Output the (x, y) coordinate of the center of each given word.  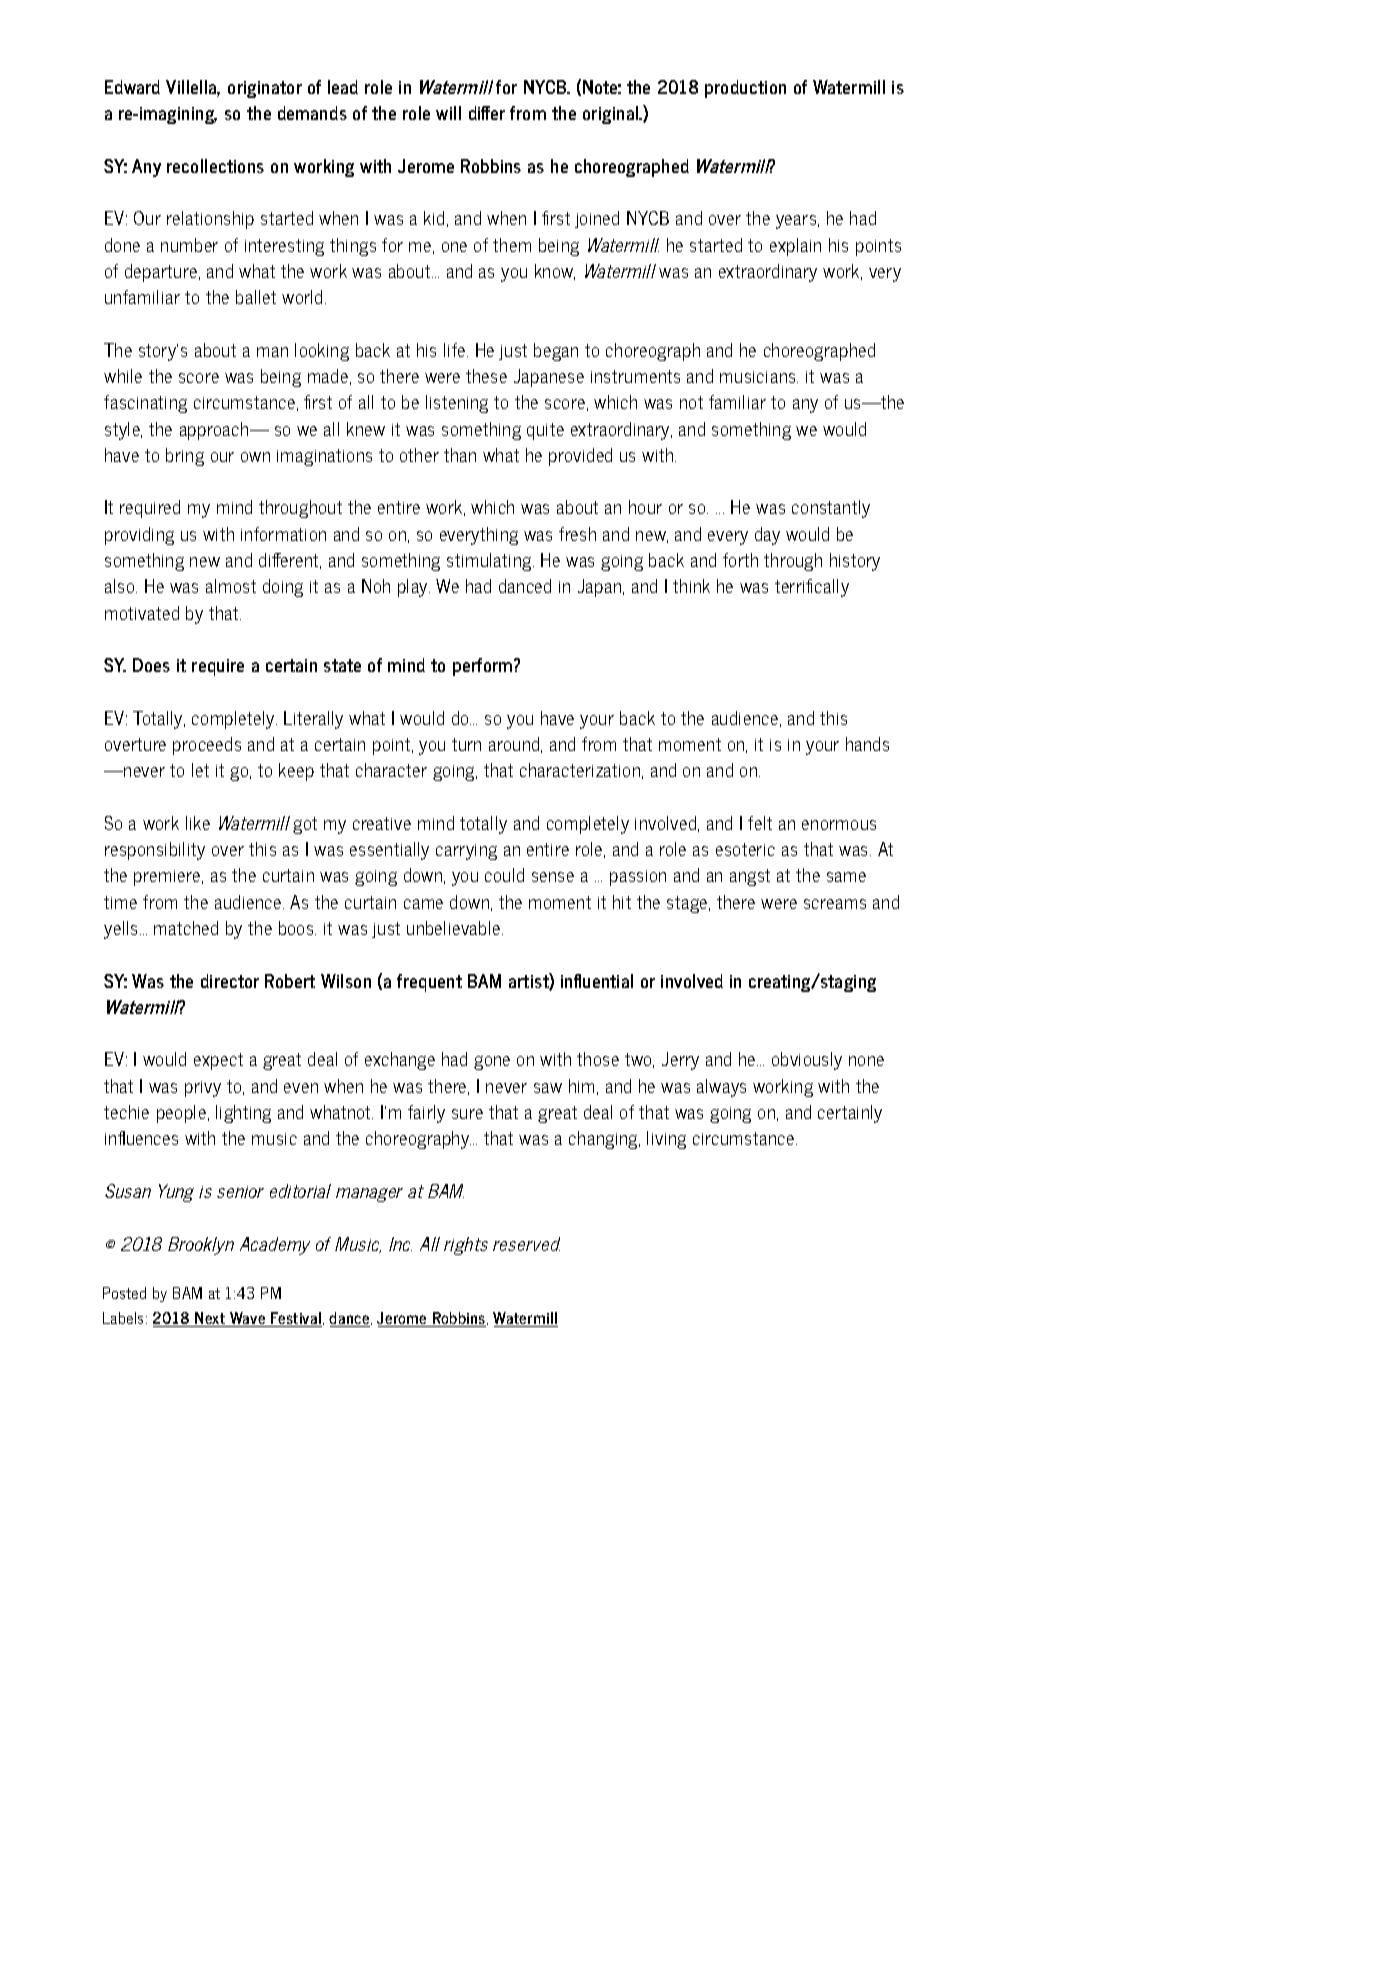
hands (867, 744)
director (230, 981)
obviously (807, 1061)
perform (484, 667)
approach (215, 431)
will (448, 113)
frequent (429, 983)
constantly (831, 509)
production (745, 89)
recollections (215, 166)
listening (457, 404)
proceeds (207, 746)
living (666, 1140)
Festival (295, 1319)
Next (210, 1319)
